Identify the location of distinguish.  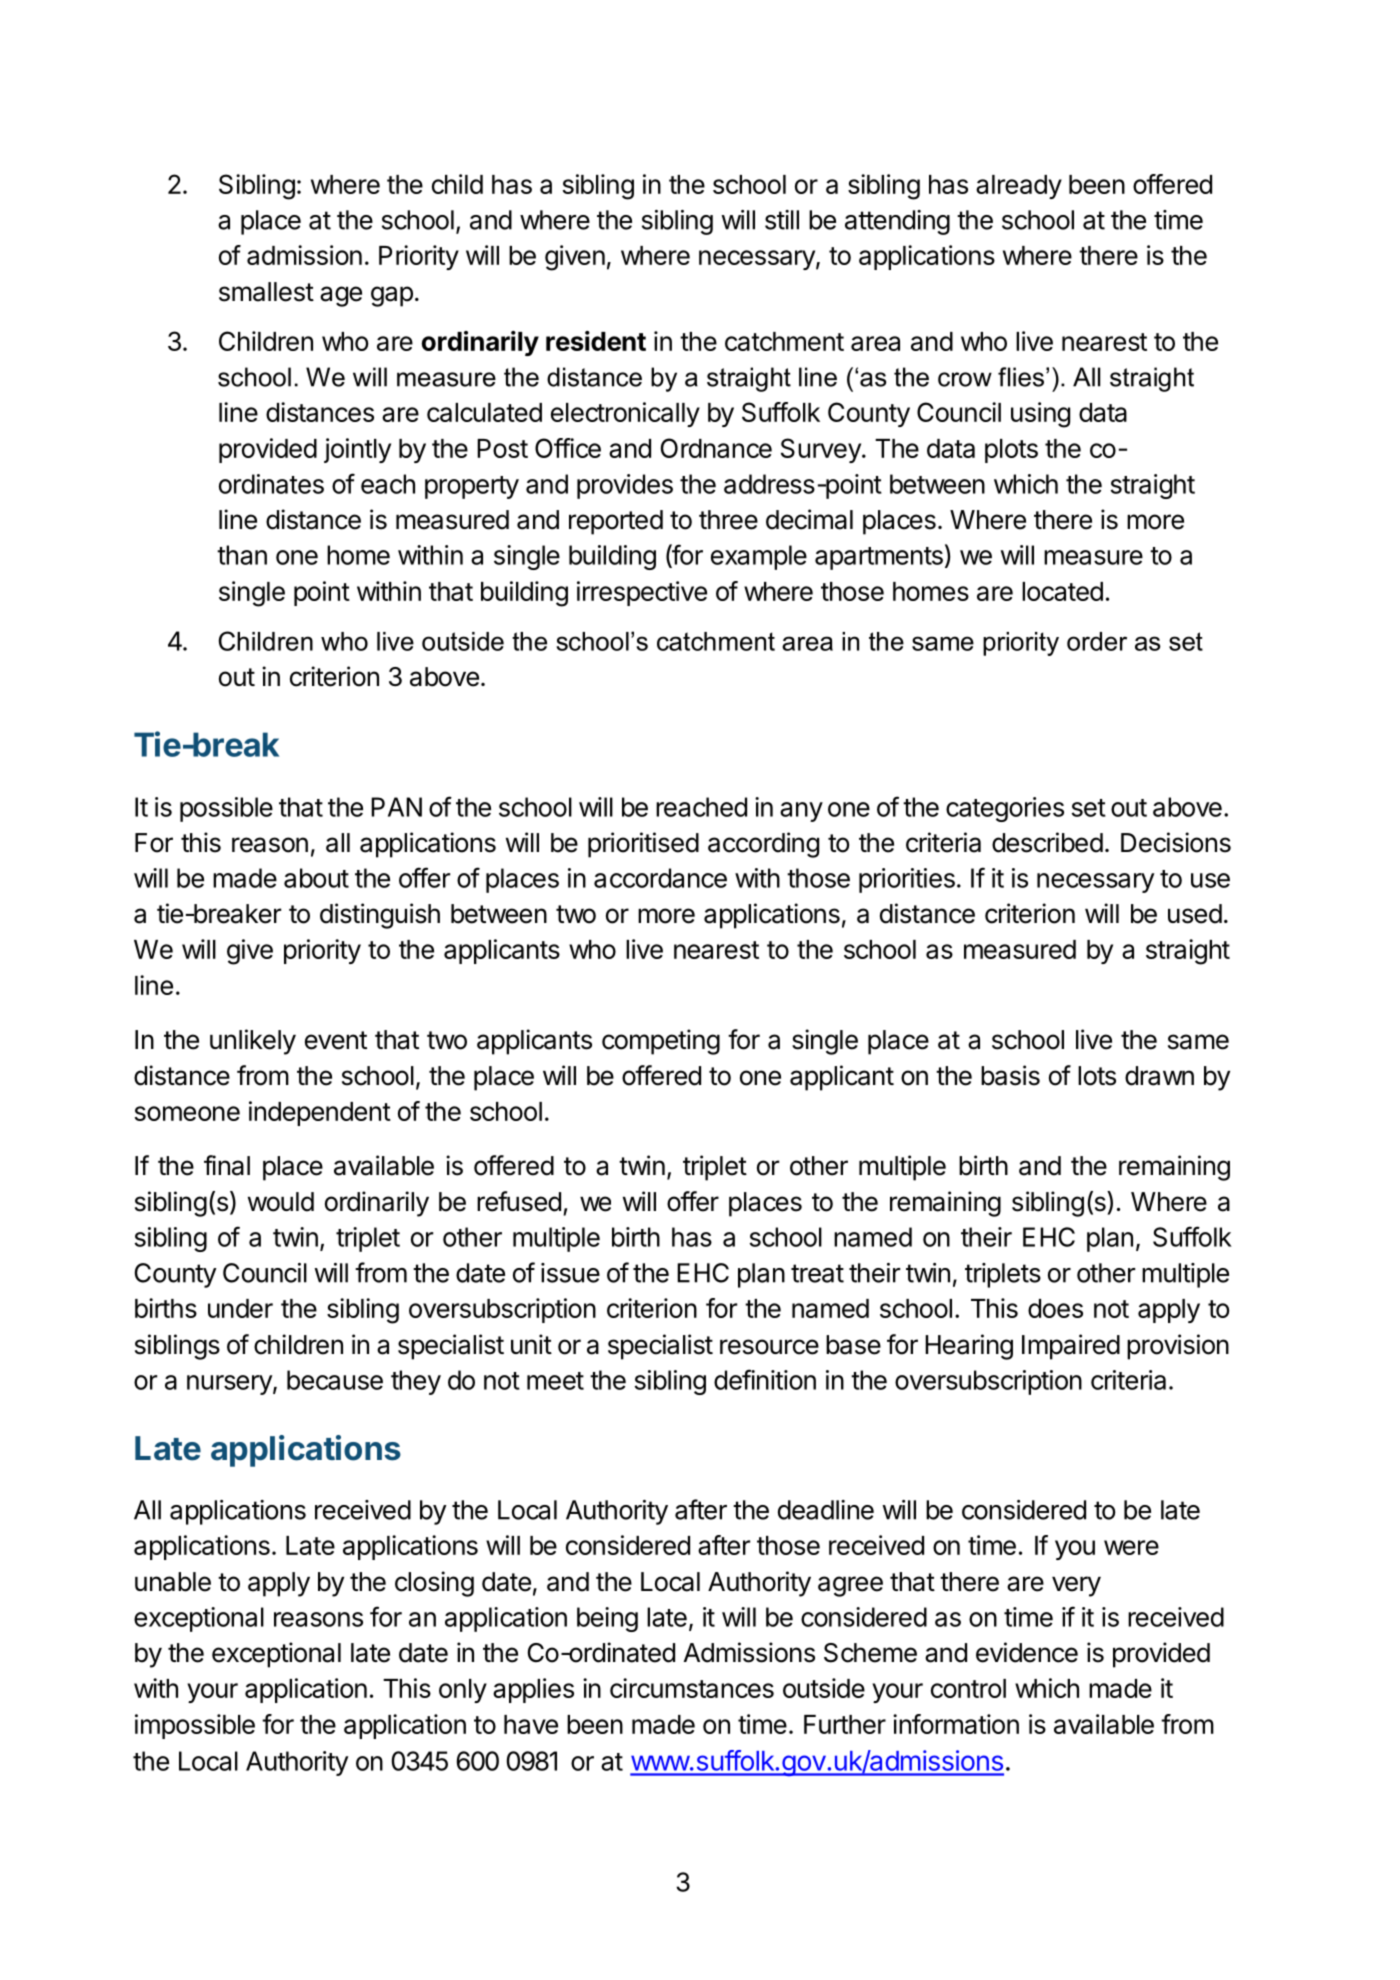
(380, 916).
